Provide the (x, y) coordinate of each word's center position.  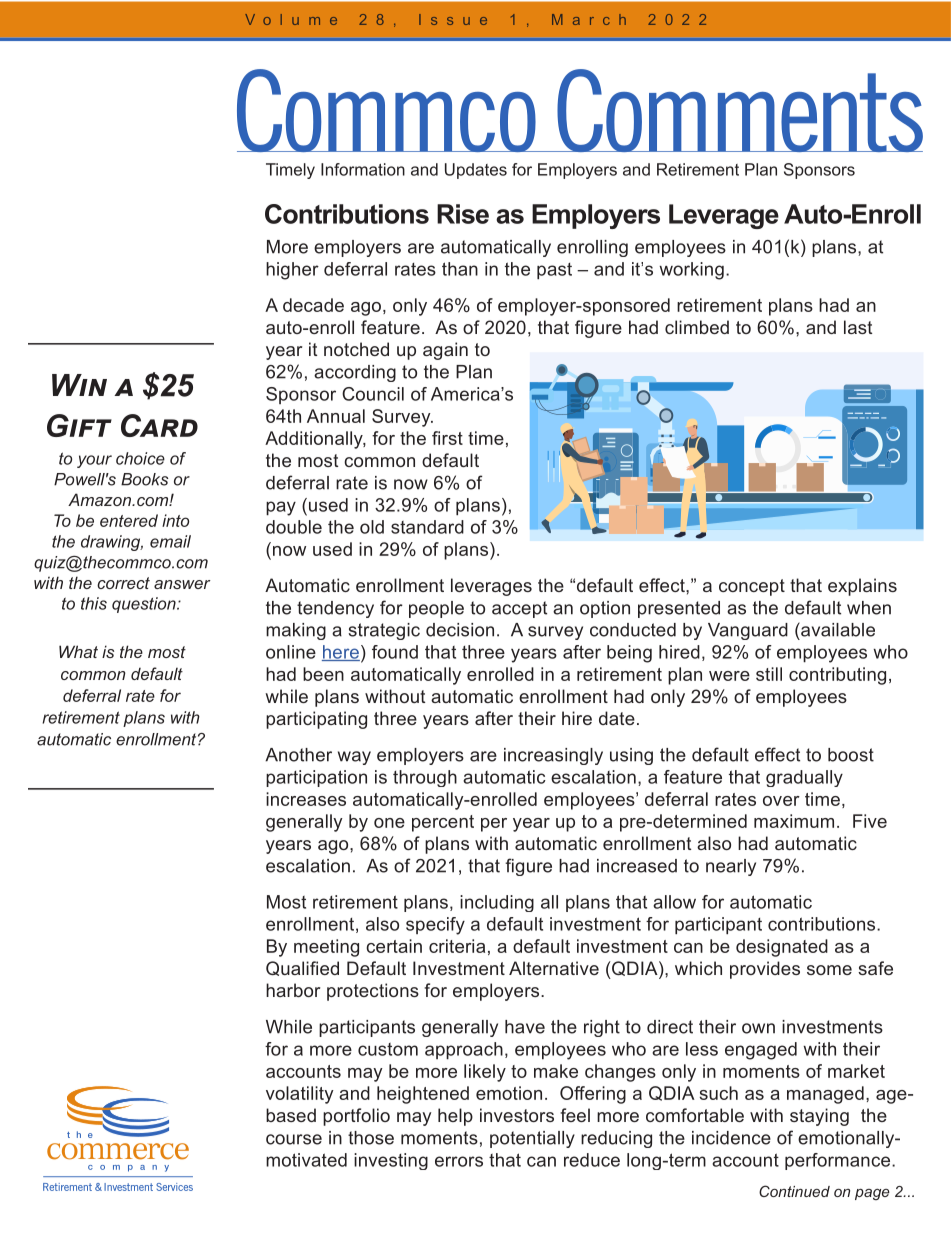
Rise (463, 214)
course (294, 1139)
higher (292, 271)
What (78, 651)
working (691, 271)
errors (459, 1161)
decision (460, 630)
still (769, 674)
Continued (794, 1191)
